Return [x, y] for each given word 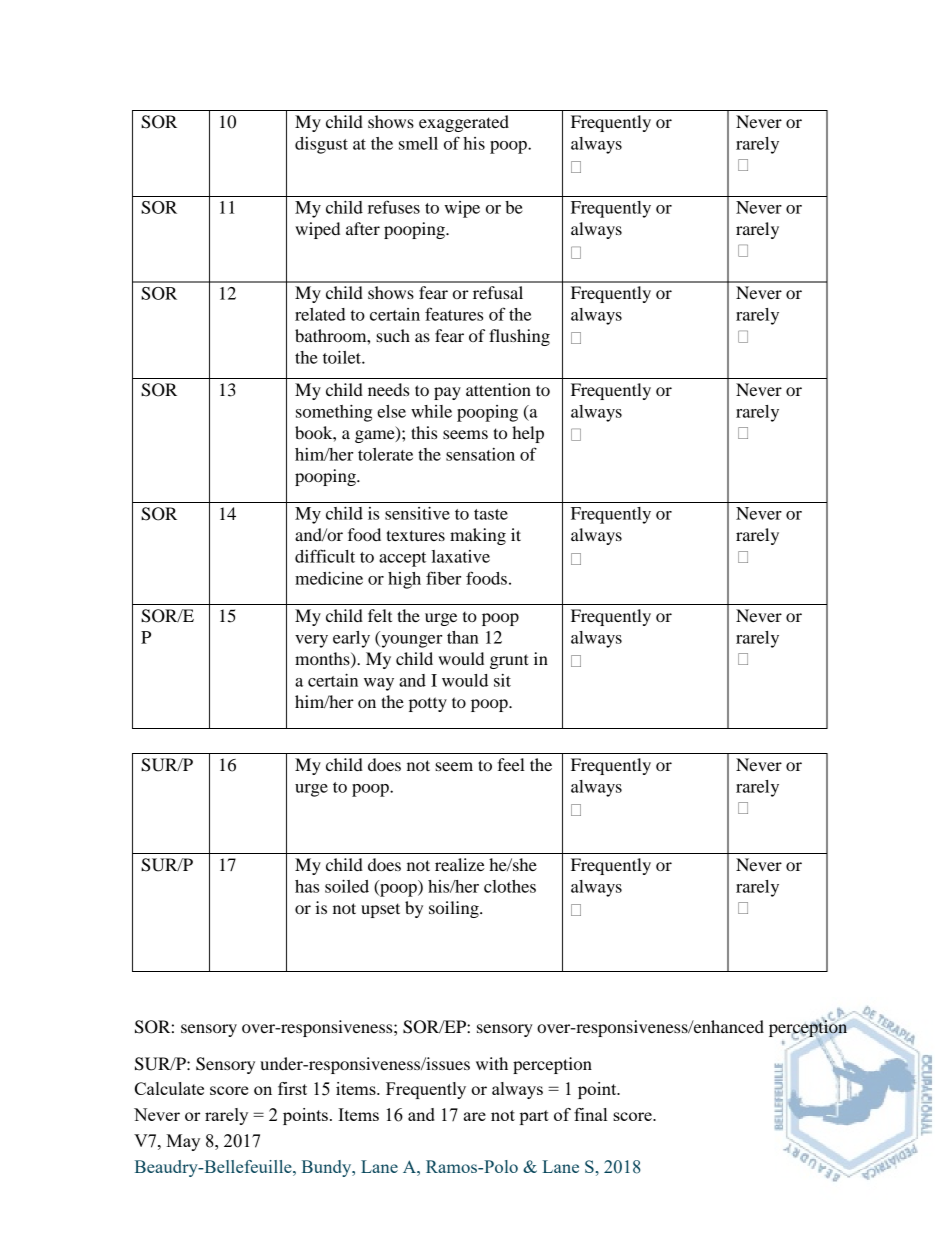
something [334, 413]
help [528, 434]
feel [511, 764]
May [183, 1142]
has [307, 886]
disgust [321, 145]
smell [418, 143]
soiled [347, 886]
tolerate [385, 454]
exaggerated [464, 123]
